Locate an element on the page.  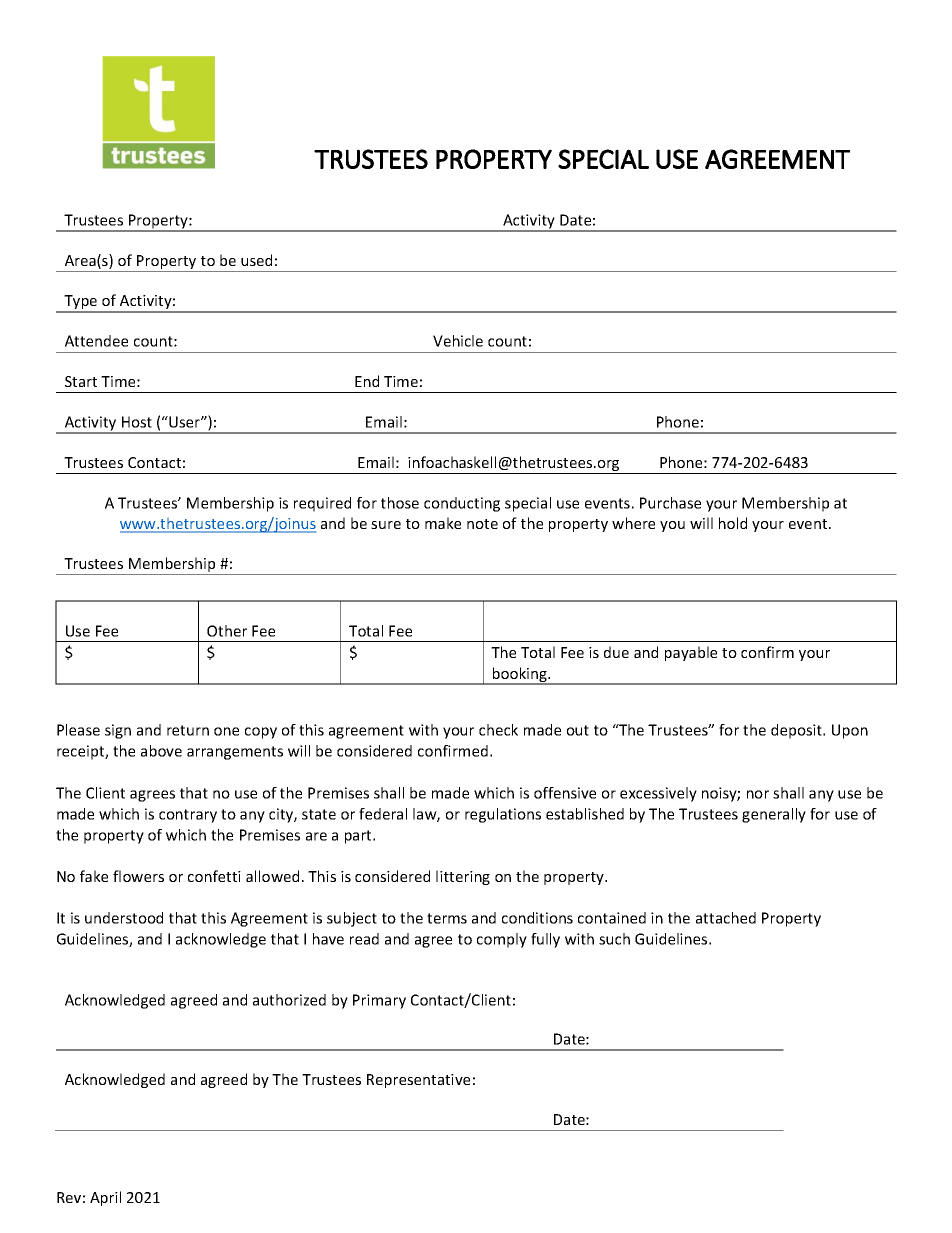
Type is located at coordinates (81, 303).
